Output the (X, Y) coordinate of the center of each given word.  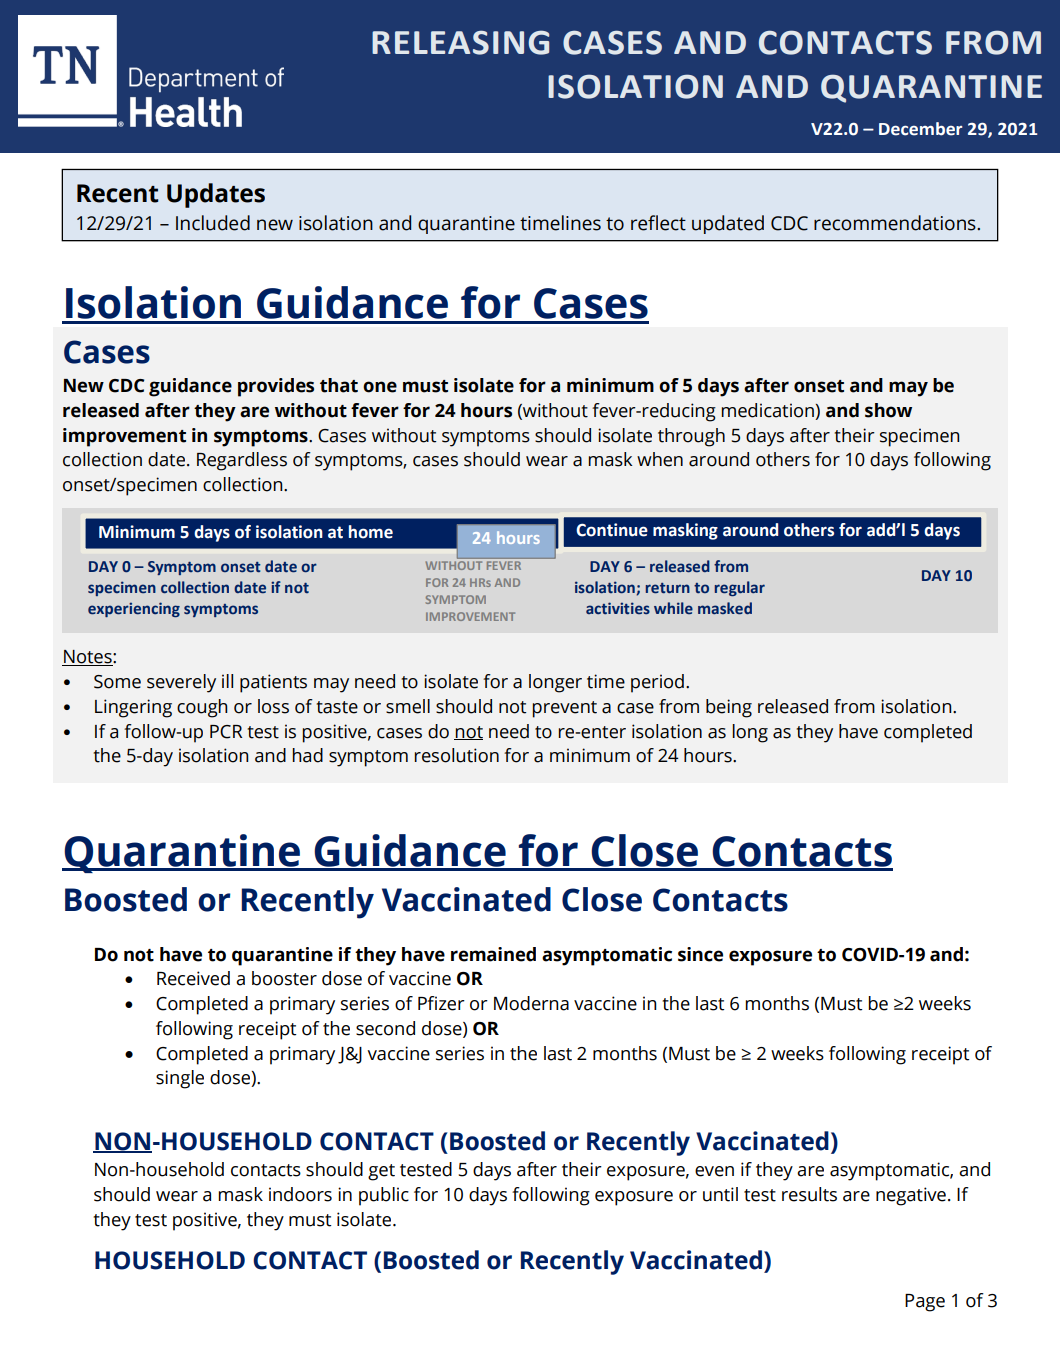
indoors (300, 1194)
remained (493, 954)
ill (227, 681)
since (700, 954)
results (809, 1194)
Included (213, 223)
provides (276, 387)
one (380, 387)
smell (408, 706)
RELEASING (460, 42)
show (888, 410)
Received (193, 978)
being (729, 708)
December (920, 129)
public (384, 1196)
